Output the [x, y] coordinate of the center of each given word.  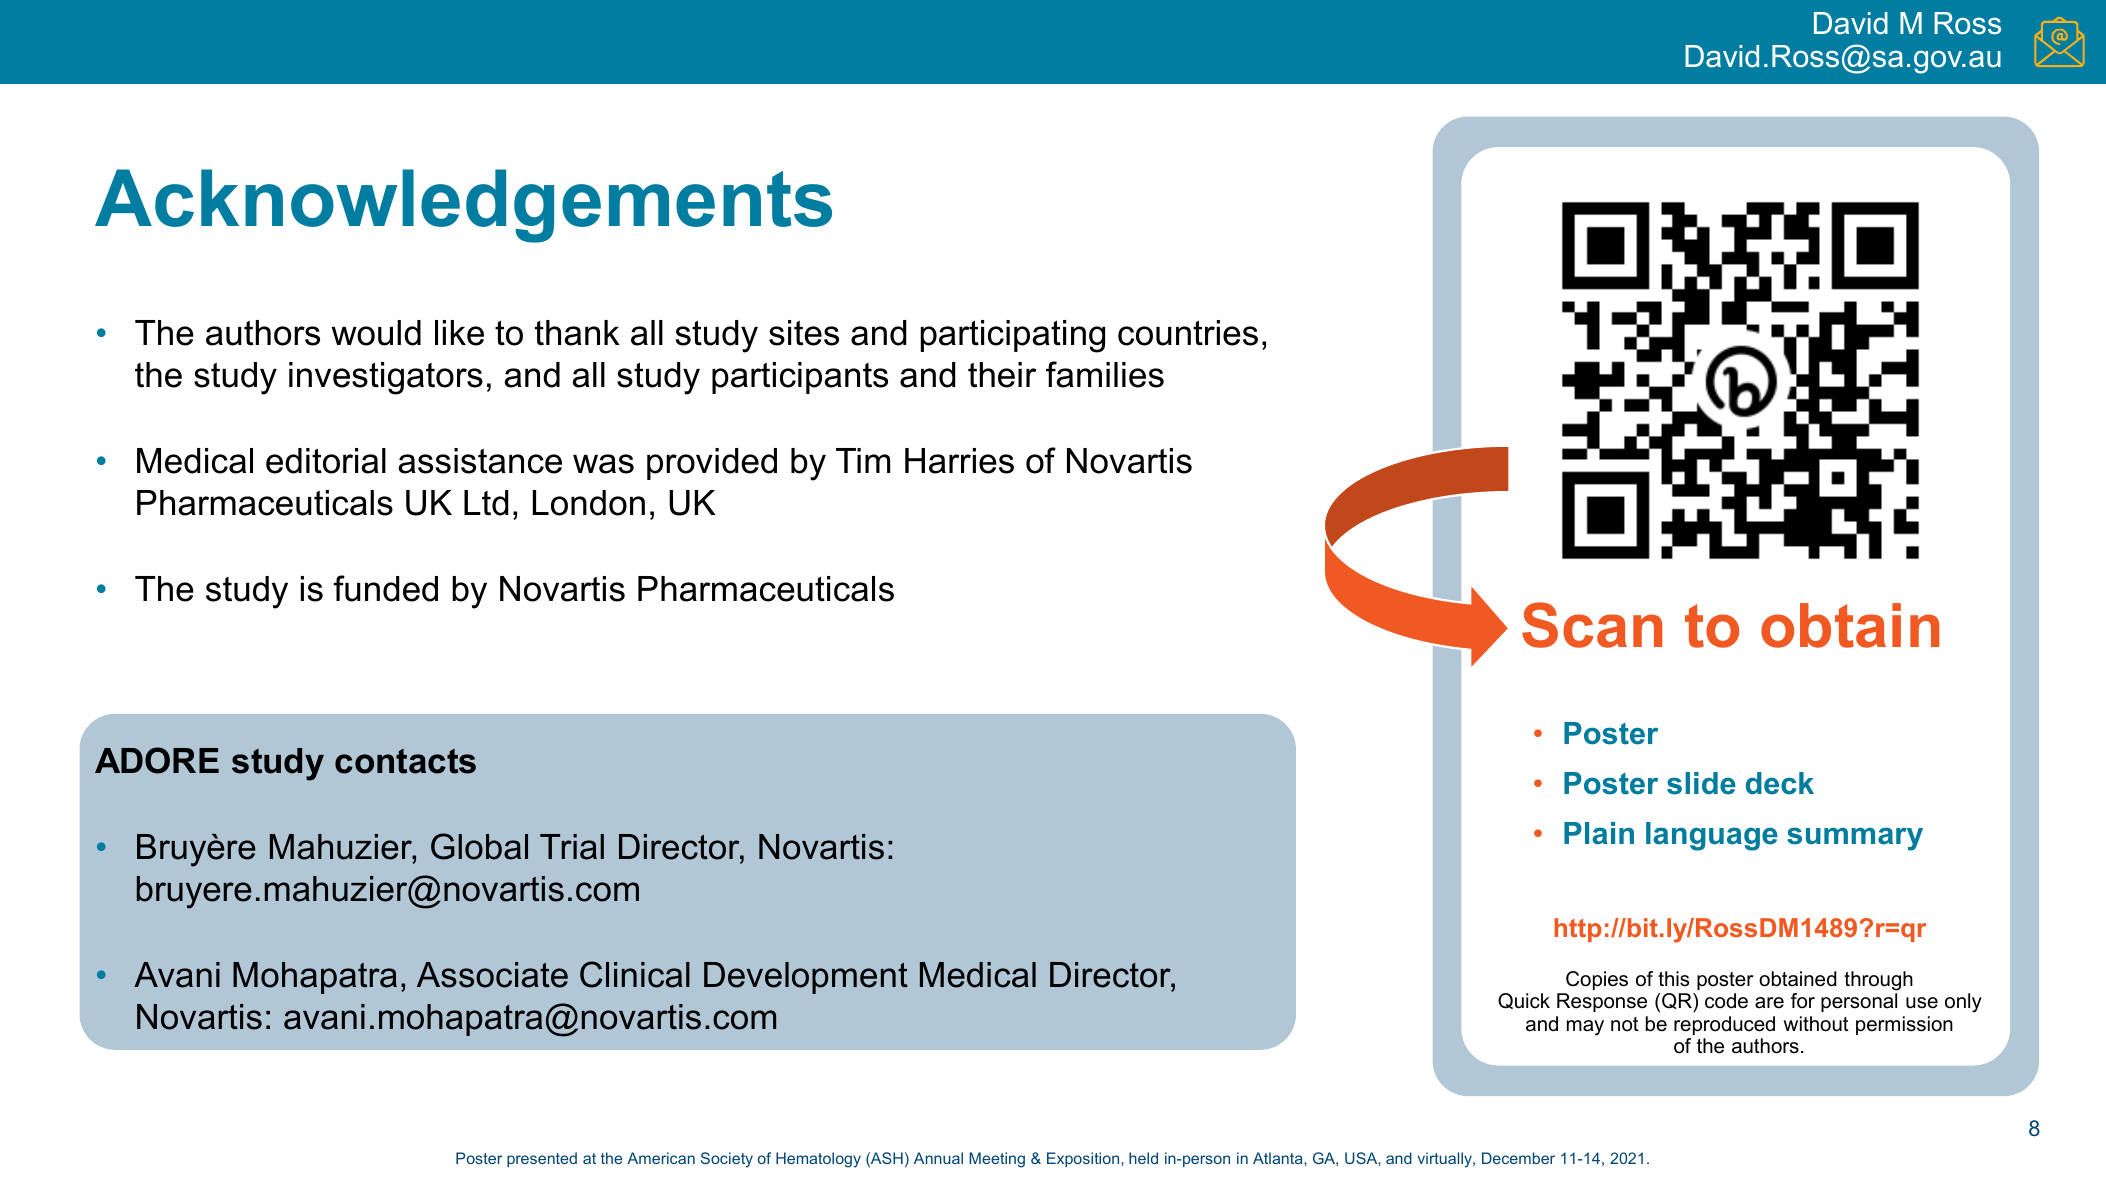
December [1518, 1158]
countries [1188, 333]
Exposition [1084, 1159]
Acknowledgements [463, 206]
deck [1780, 783]
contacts [405, 761]
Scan [1592, 625]
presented [542, 1159]
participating [1013, 336]
